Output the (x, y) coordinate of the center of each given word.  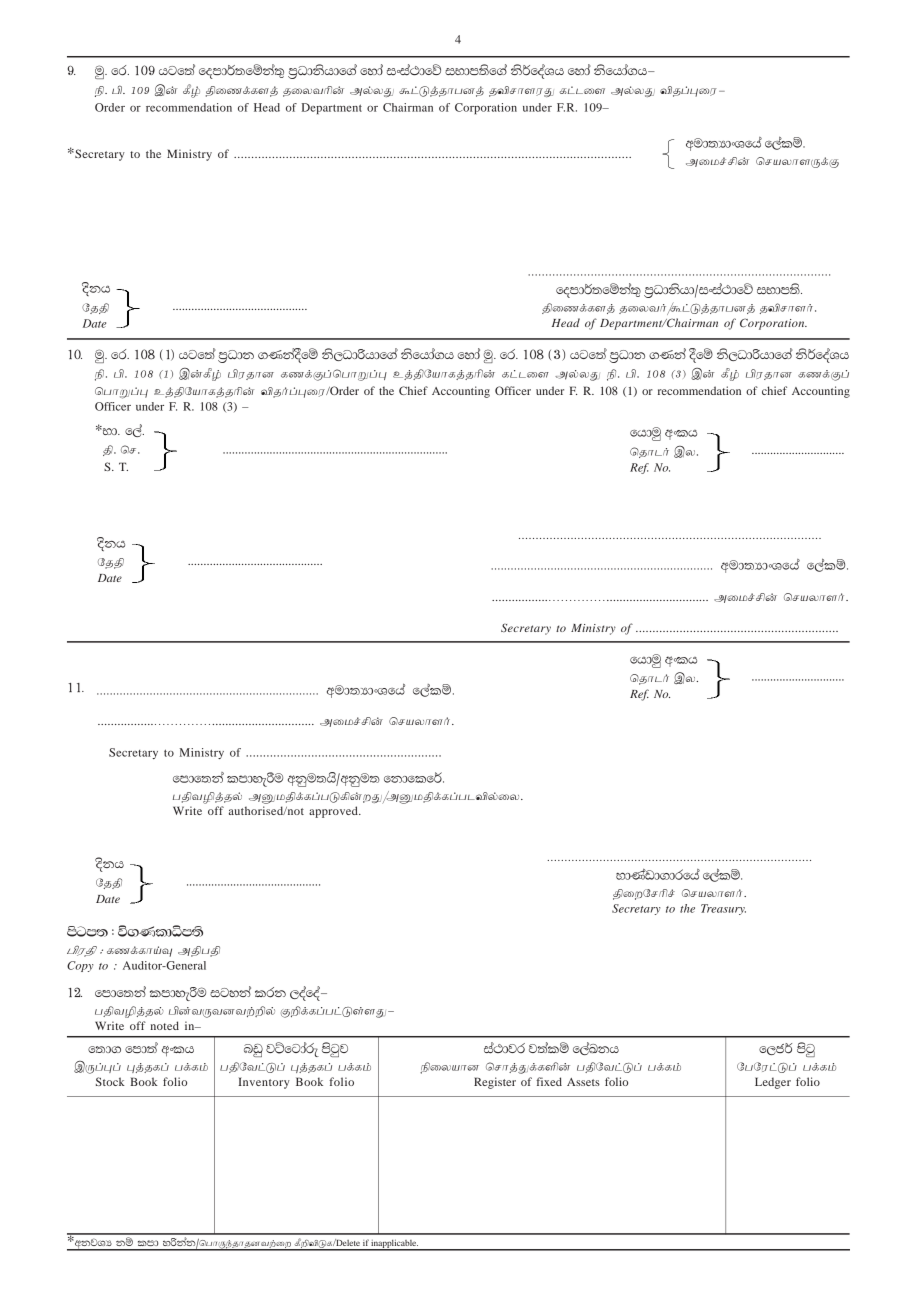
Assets (583, 1082)
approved (334, 812)
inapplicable (394, 1245)
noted (164, 1025)
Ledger (773, 1083)
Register (495, 1083)
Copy (80, 966)
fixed (549, 1081)
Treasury (723, 909)
